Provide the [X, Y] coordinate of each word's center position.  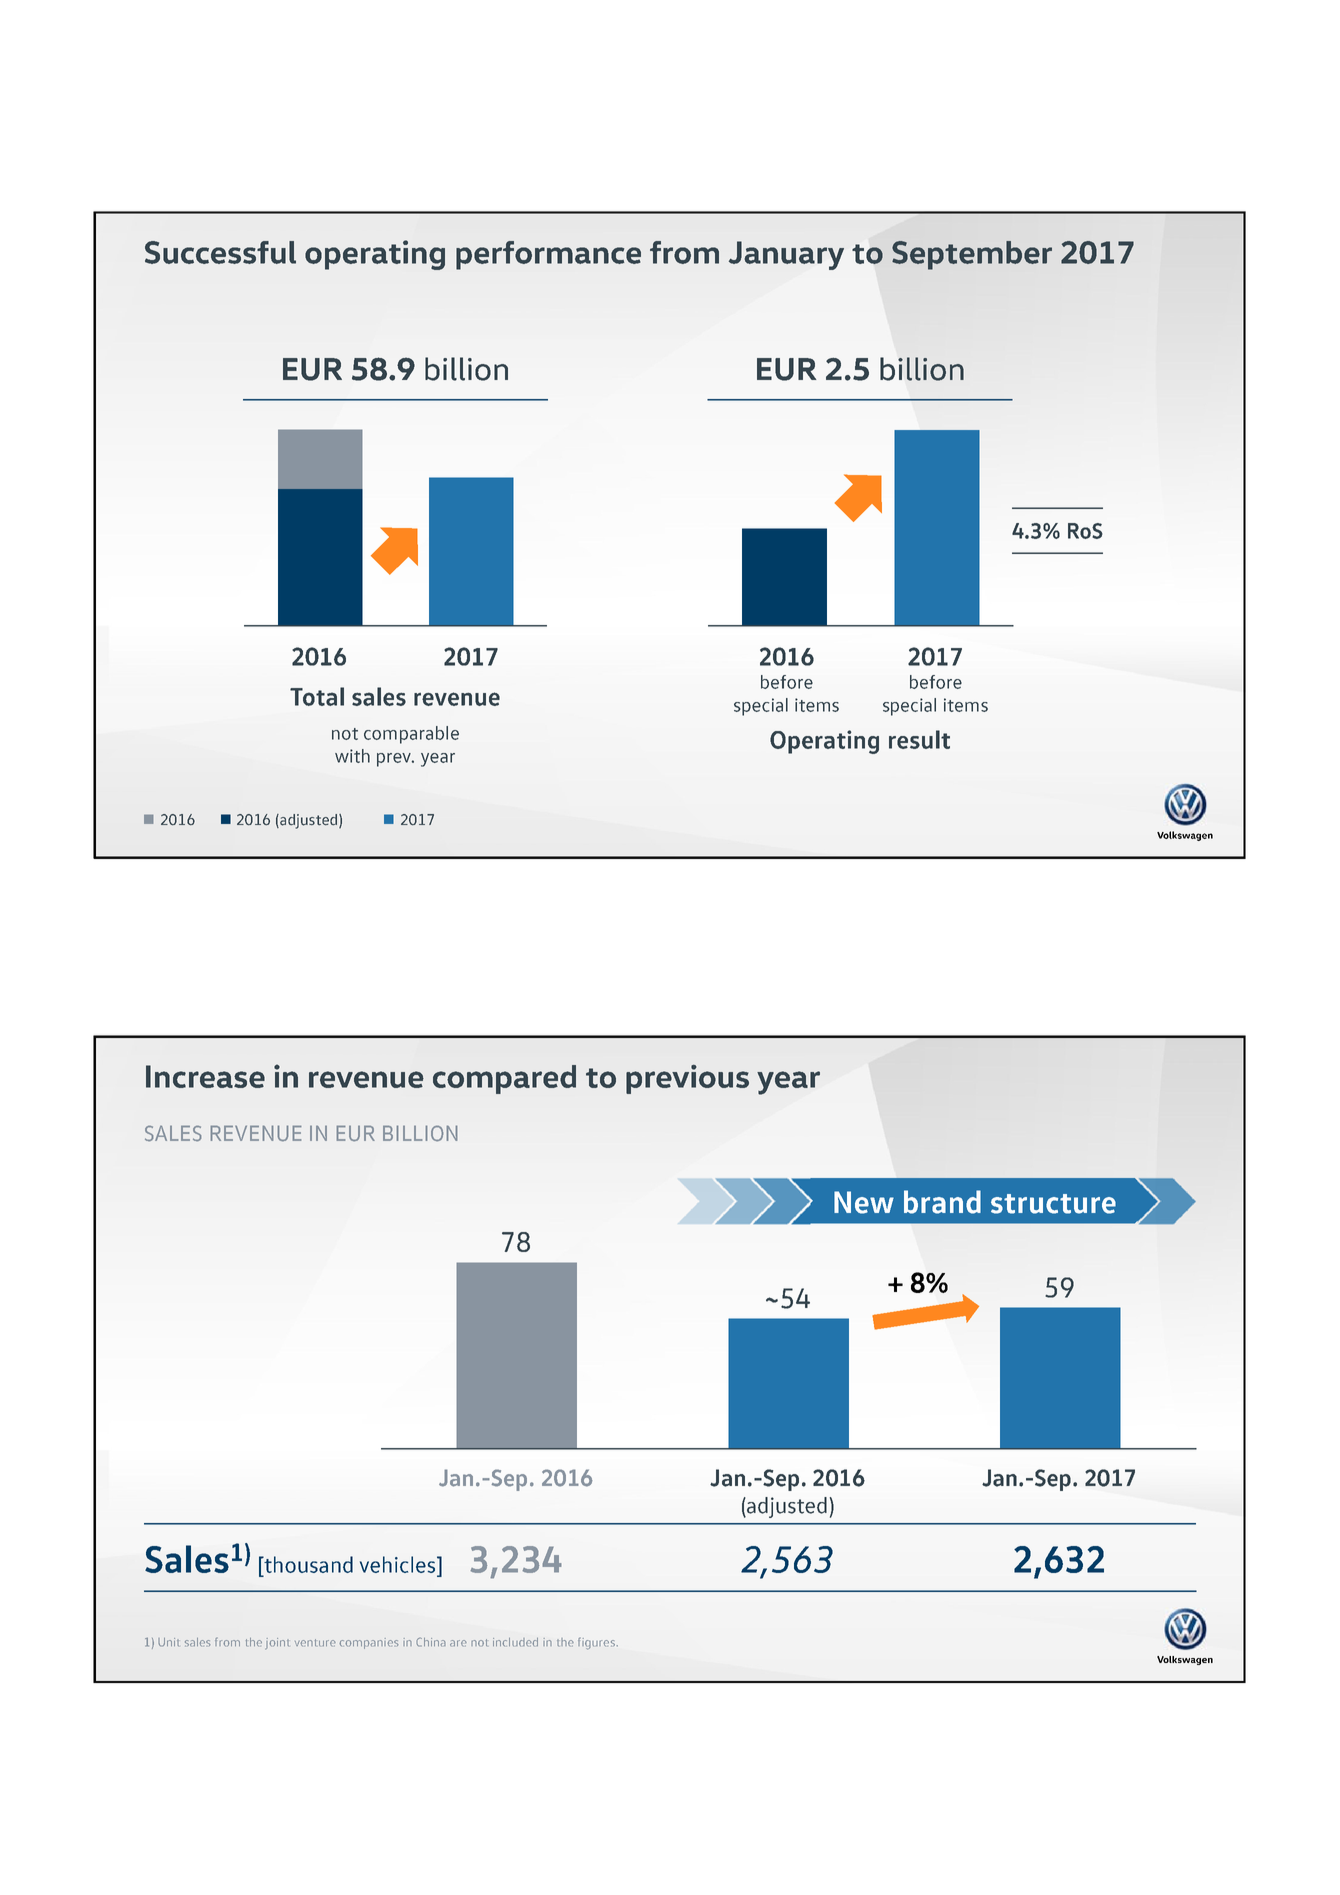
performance [548, 255]
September [972, 255]
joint [277, 1644]
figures [597, 1643]
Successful [220, 252]
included [515, 1642]
